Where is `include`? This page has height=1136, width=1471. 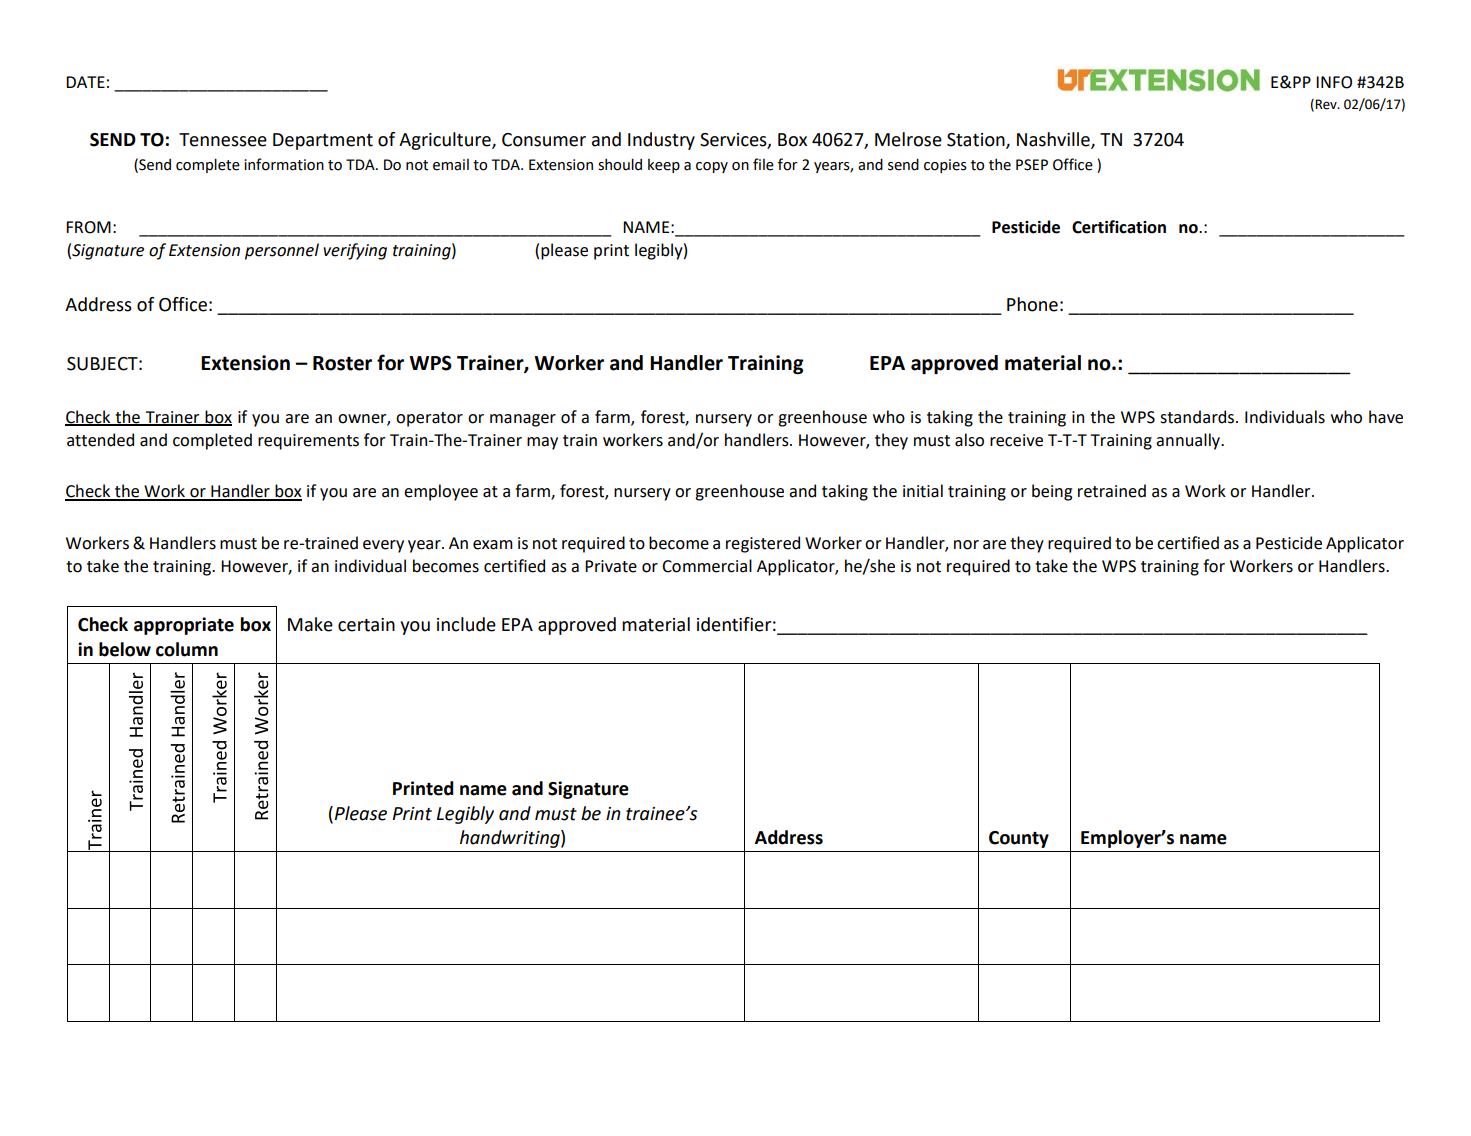 include is located at coordinates (466, 624).
